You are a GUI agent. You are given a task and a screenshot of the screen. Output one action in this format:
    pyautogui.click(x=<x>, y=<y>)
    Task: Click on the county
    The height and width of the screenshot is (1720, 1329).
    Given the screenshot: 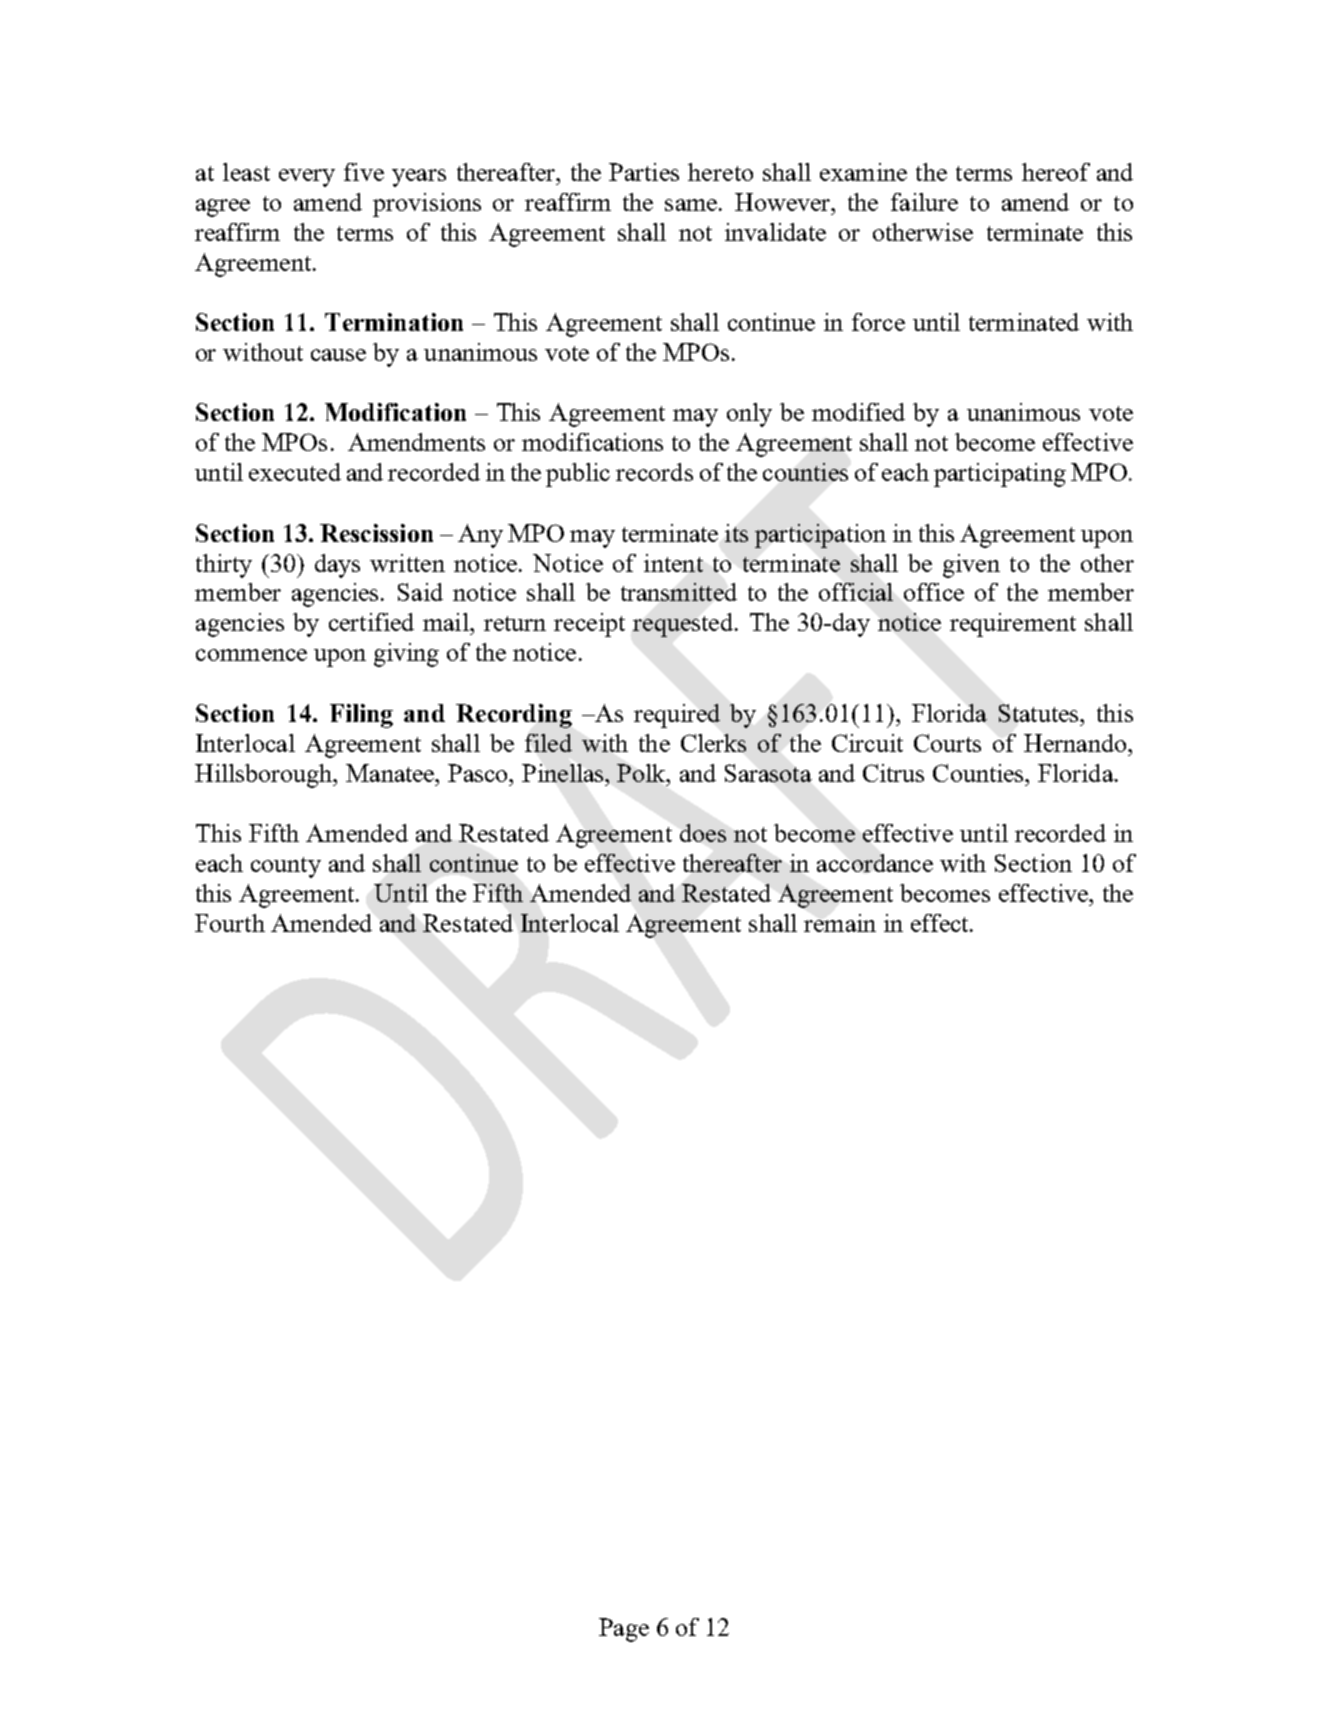 What is the action you would take?
    pyautogui.click(x=286, y=867)
